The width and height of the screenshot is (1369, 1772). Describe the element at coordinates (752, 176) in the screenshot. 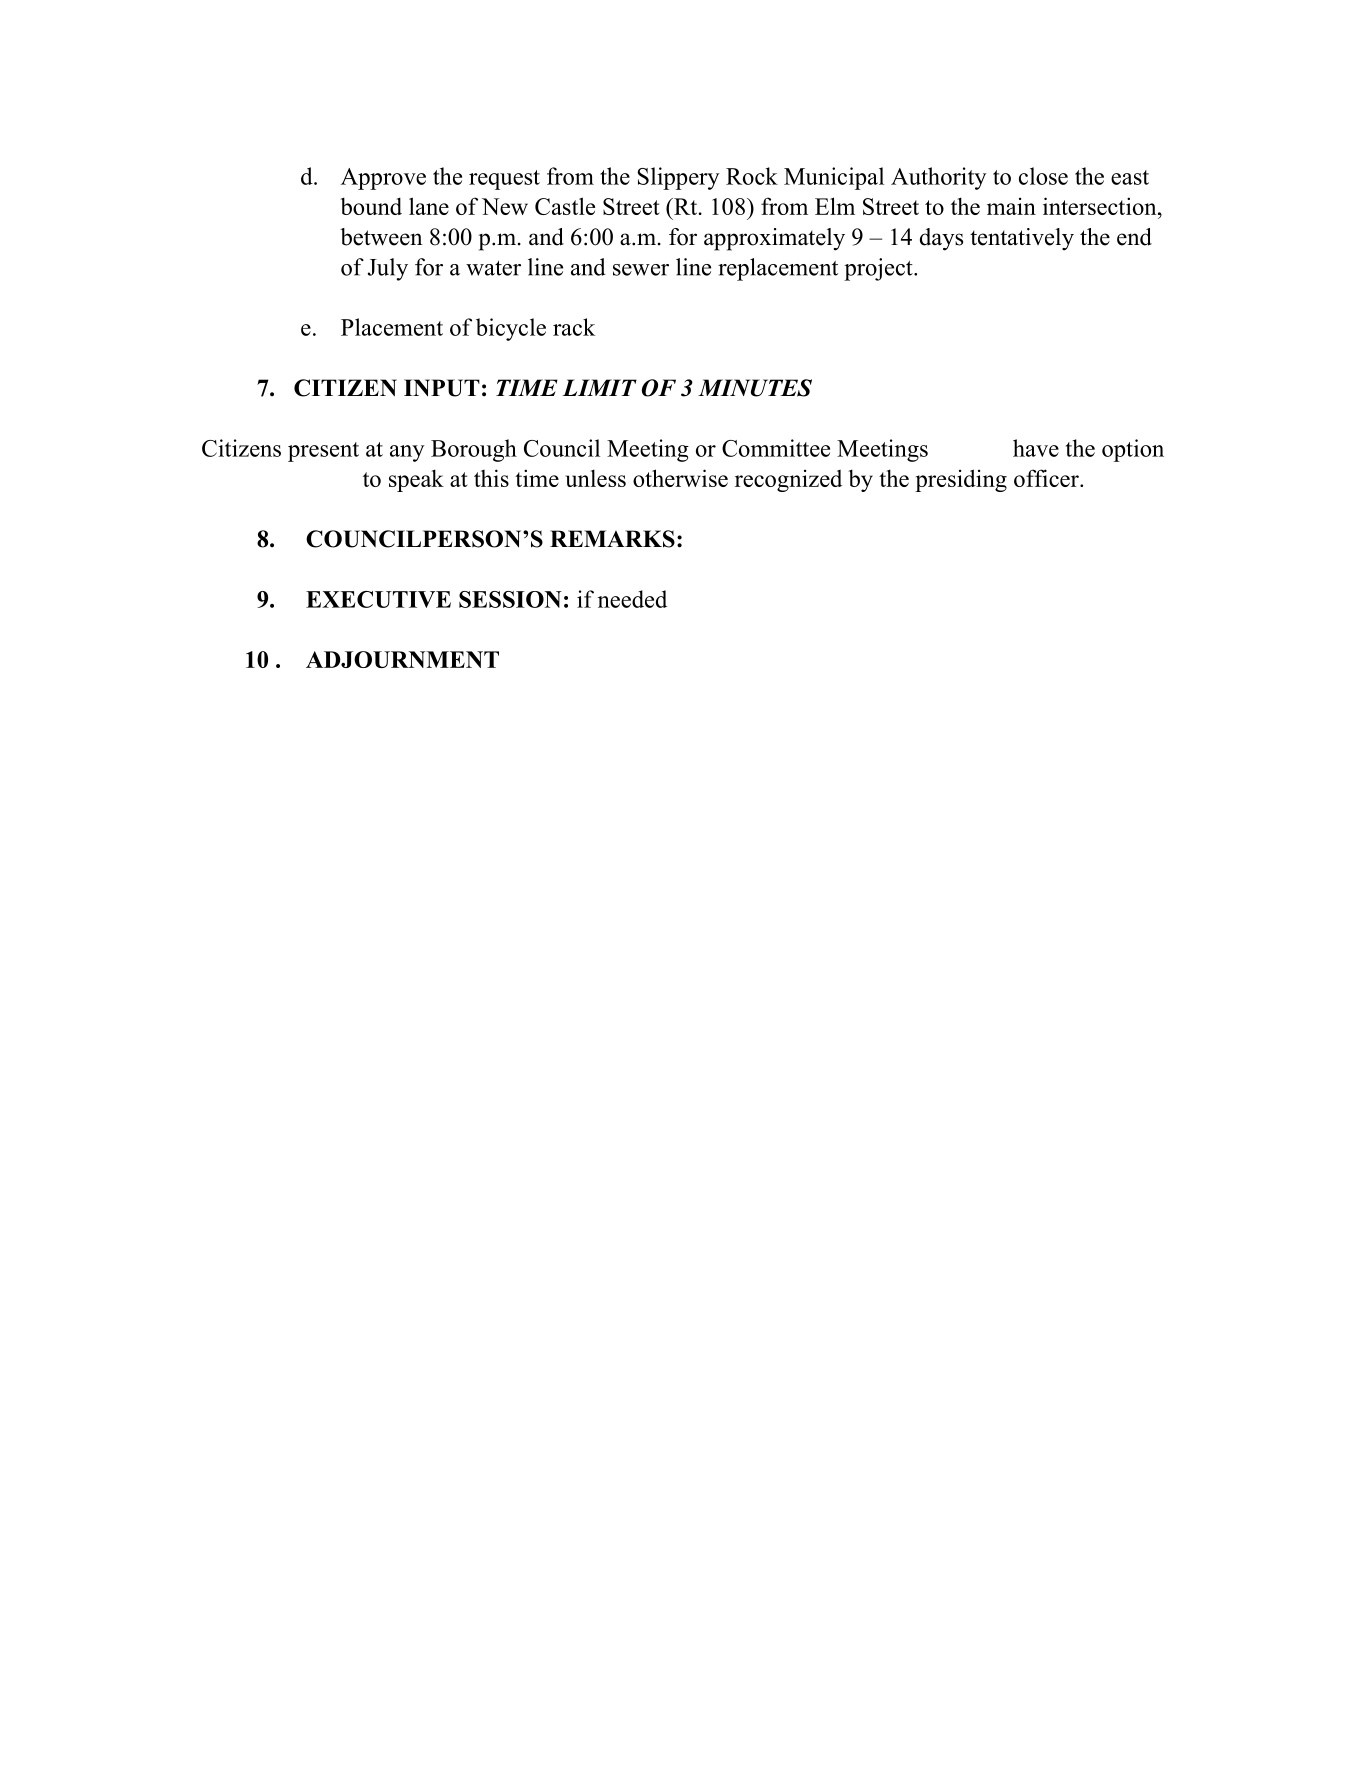

I see `Rock` at that location.
